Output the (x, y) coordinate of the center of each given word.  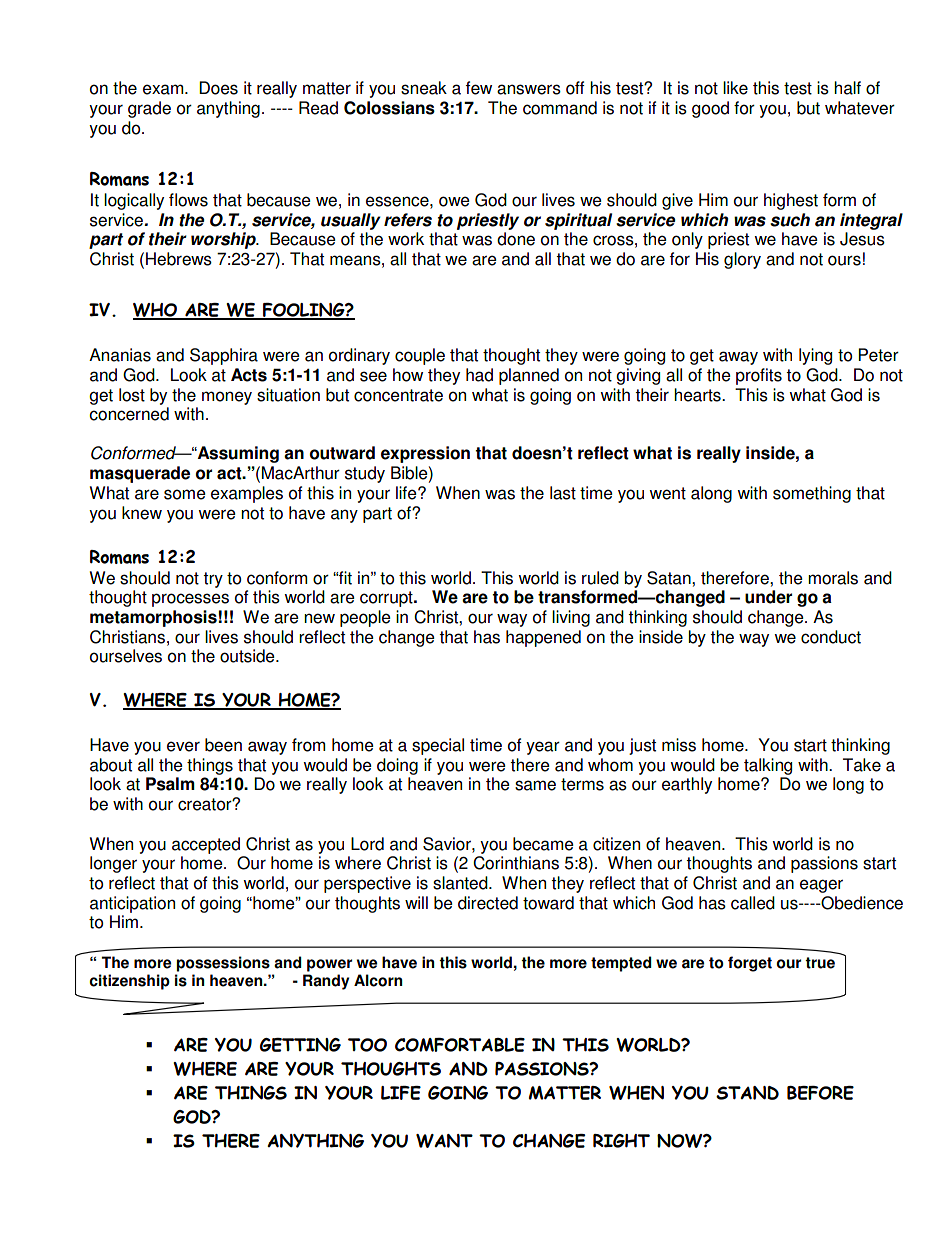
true (820, 963)
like (735, 88)
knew (142, 513)
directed (488, 903)
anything (228, 109)
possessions (223, 964)
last (563, 493)
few (479, 88)
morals (833, 578)
